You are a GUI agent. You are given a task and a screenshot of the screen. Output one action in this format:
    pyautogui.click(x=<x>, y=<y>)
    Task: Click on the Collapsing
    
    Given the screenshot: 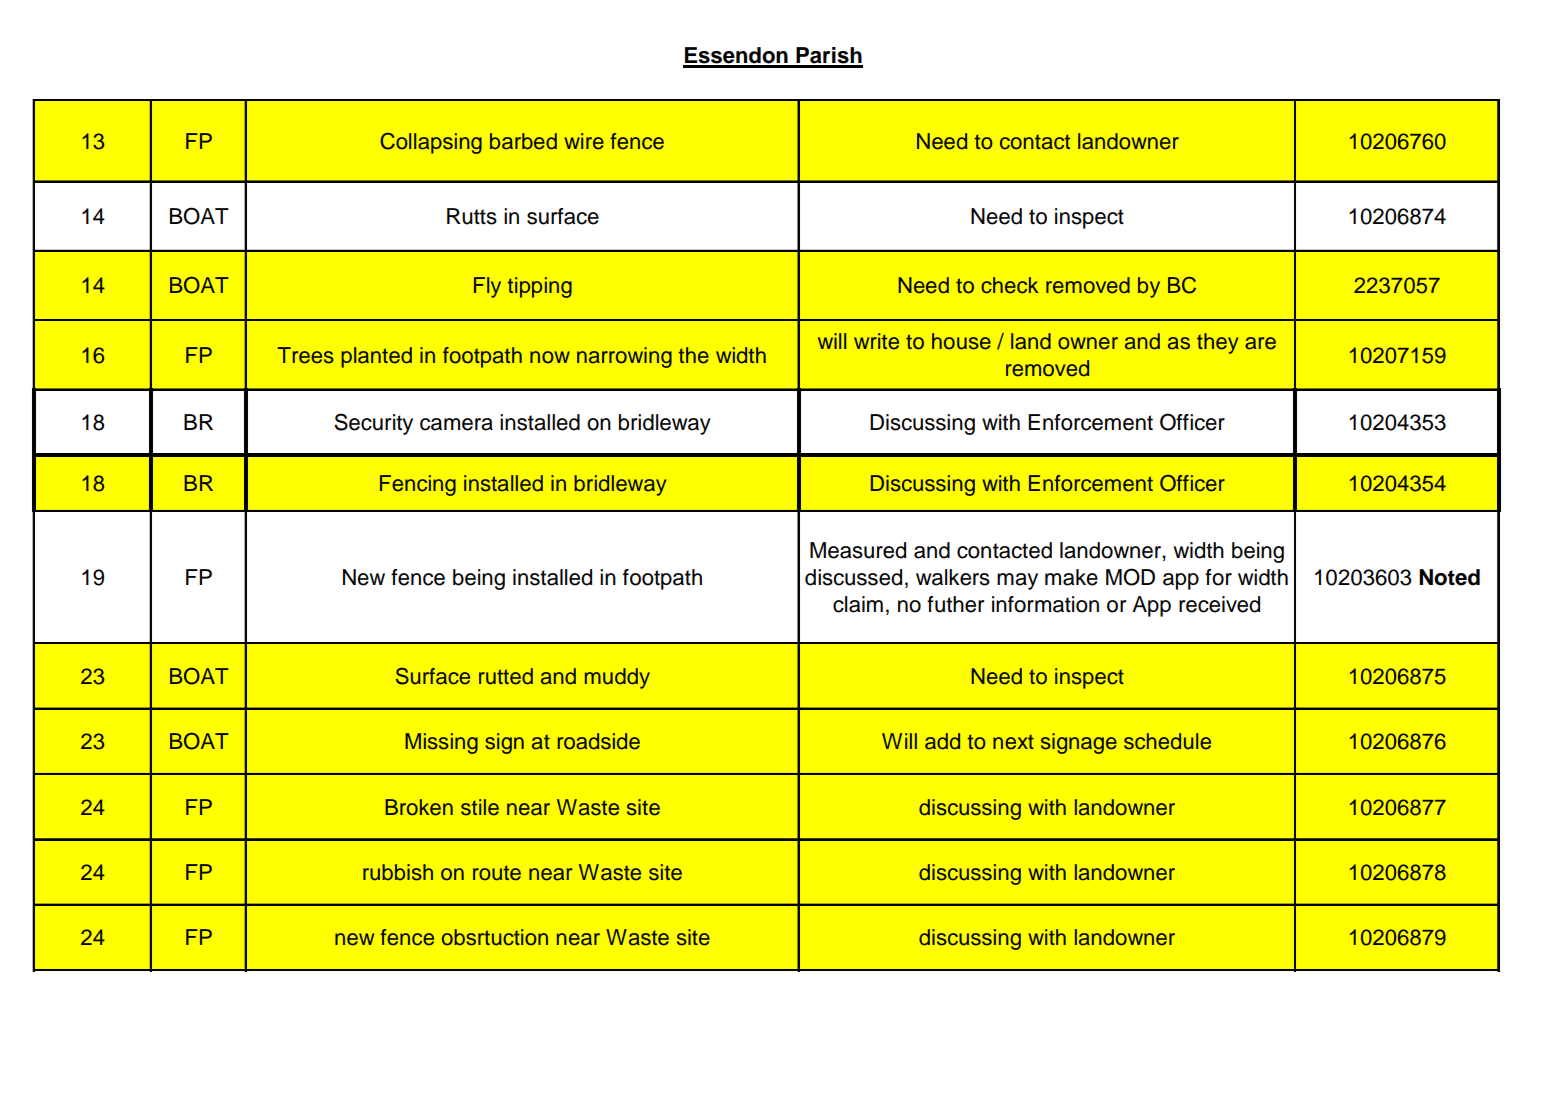 What is the action you would take?
    pyautogui.click(x=431, y=143)
